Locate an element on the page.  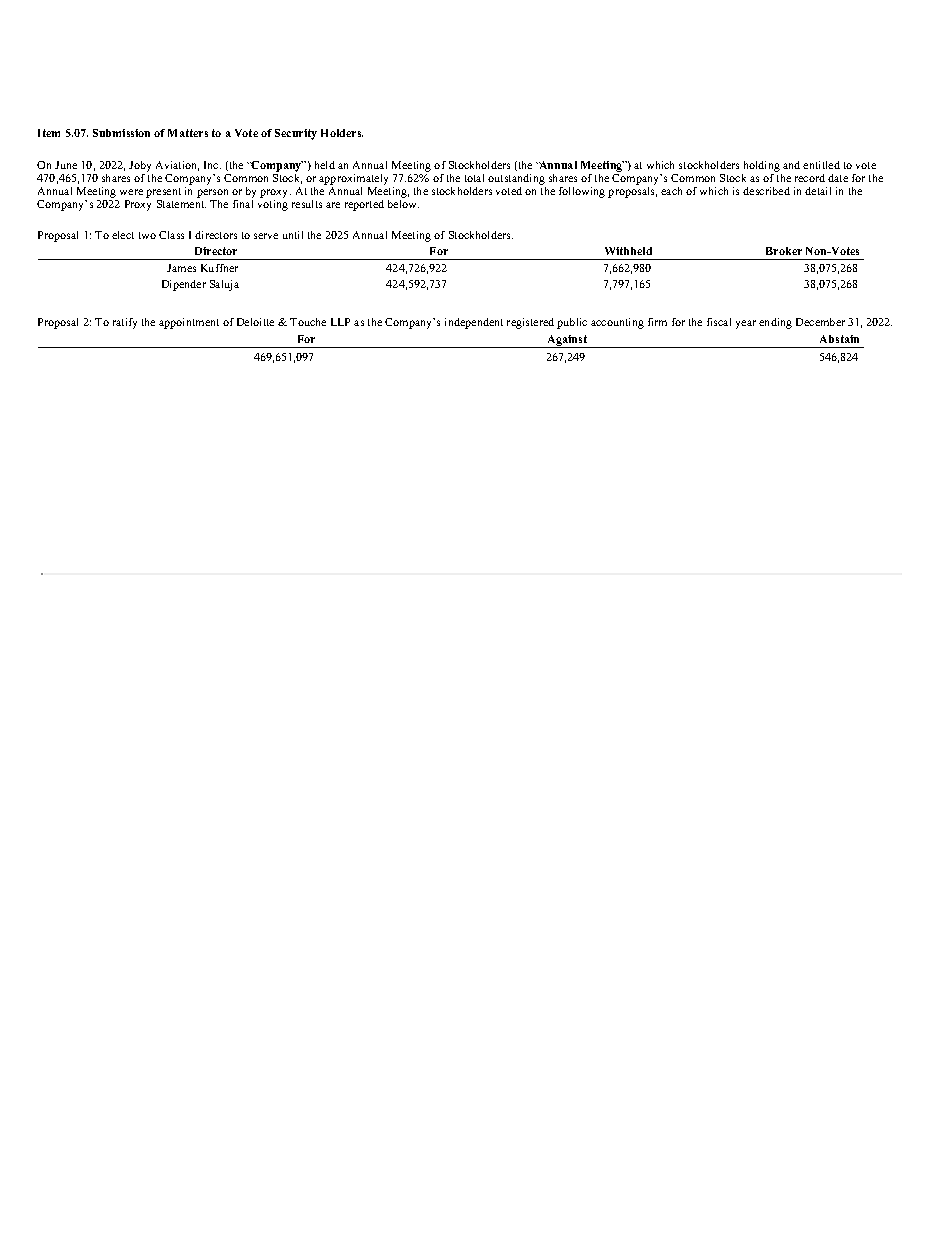
until is located at coordinates (293, 235).
